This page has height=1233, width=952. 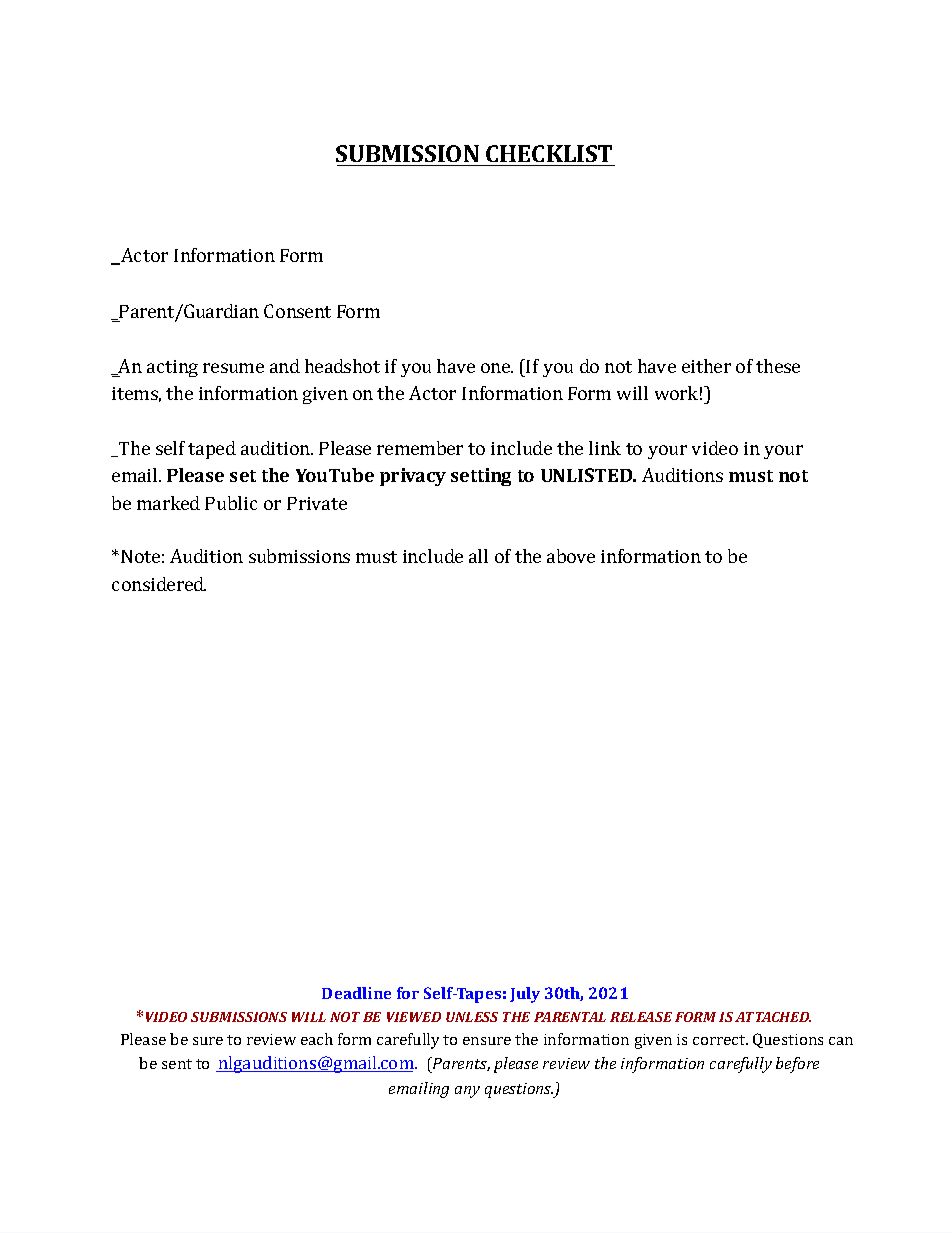 I want to click on each, so click(x=317, y=1039).
